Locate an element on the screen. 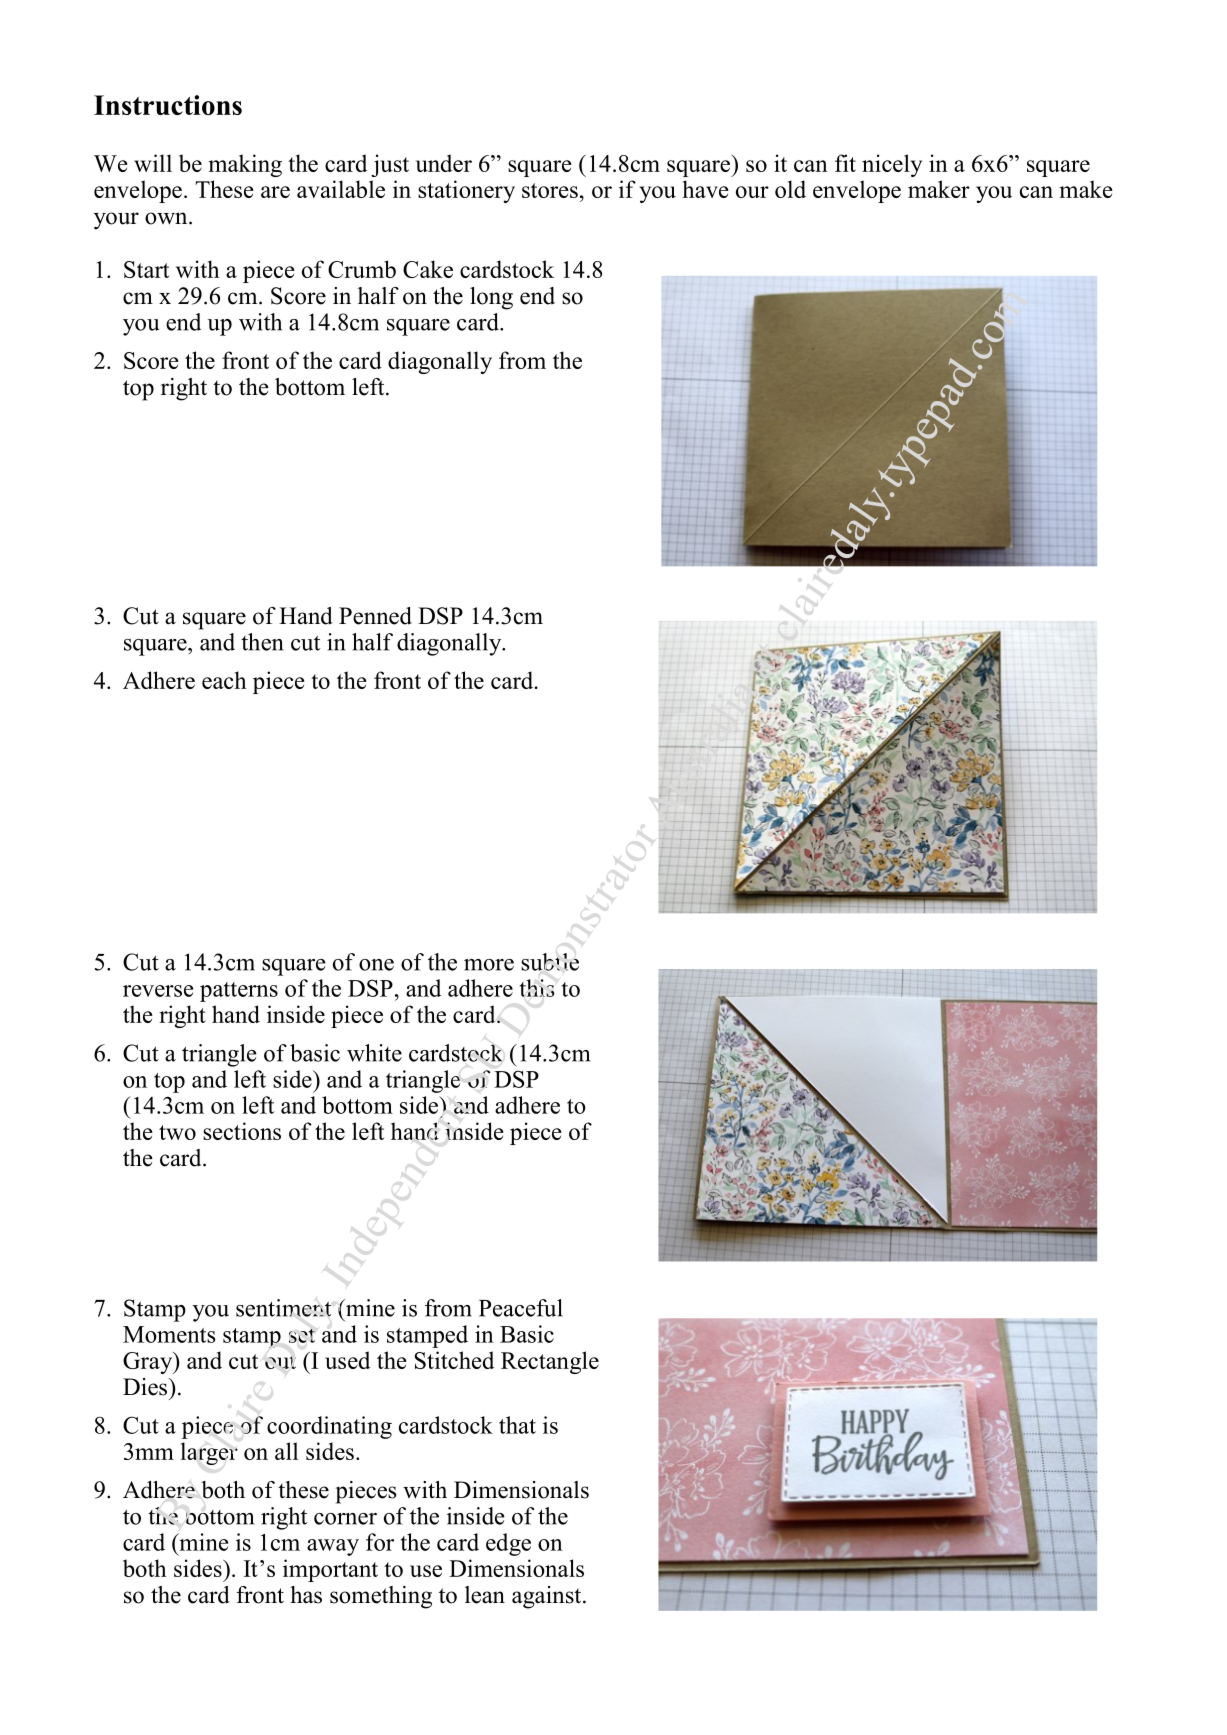 Image resolution: width=1227 pixels, height=1735 pixels. larger is located at coordinates (209, 1453).
